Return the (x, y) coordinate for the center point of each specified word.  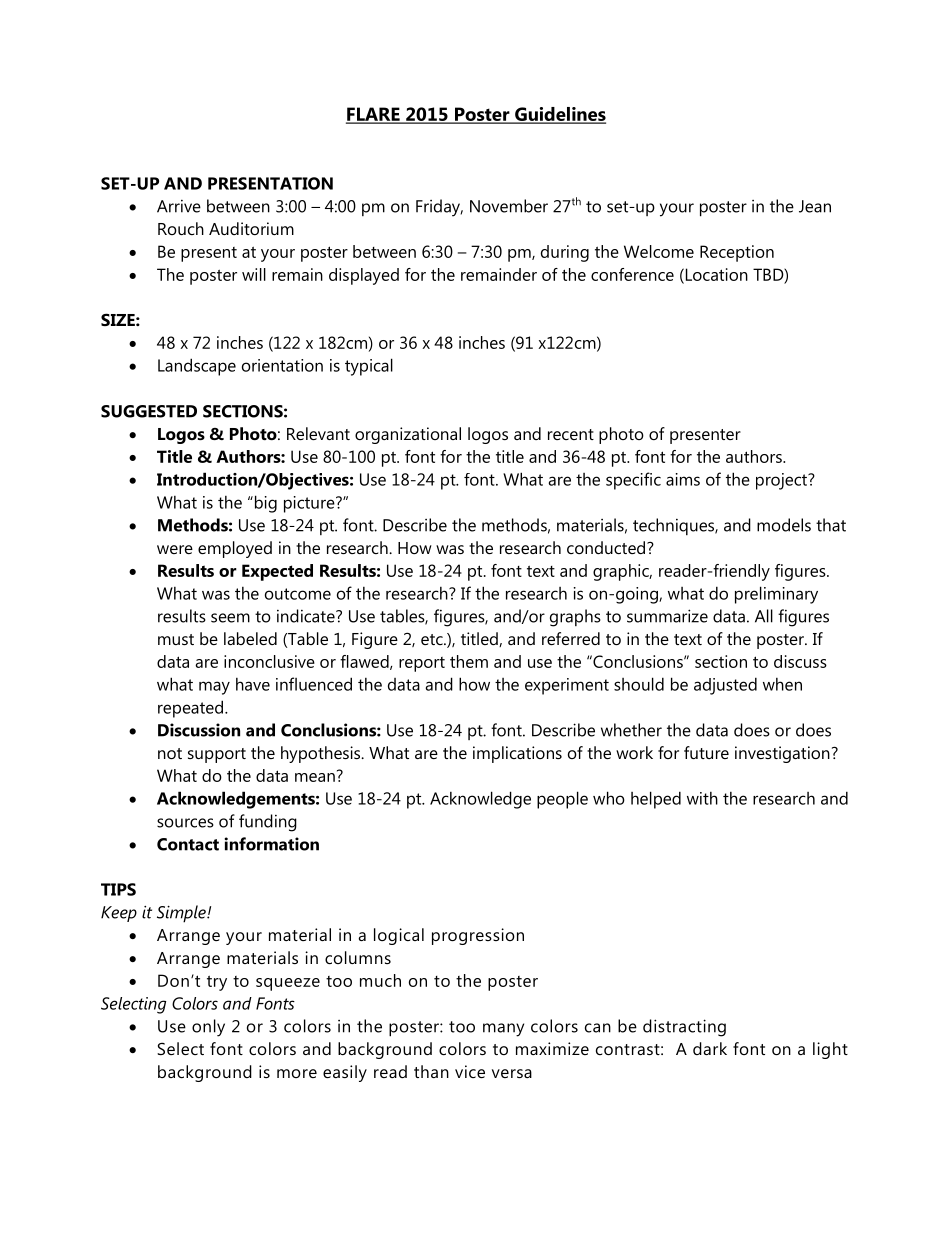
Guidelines (559, 115)
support (217, 755)
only (208, 1028)
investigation (782, 754)
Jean (815, 206)
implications (517, 754)
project (782, 481)
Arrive (179, 206)
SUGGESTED (149, 411)
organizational (408, 435)
